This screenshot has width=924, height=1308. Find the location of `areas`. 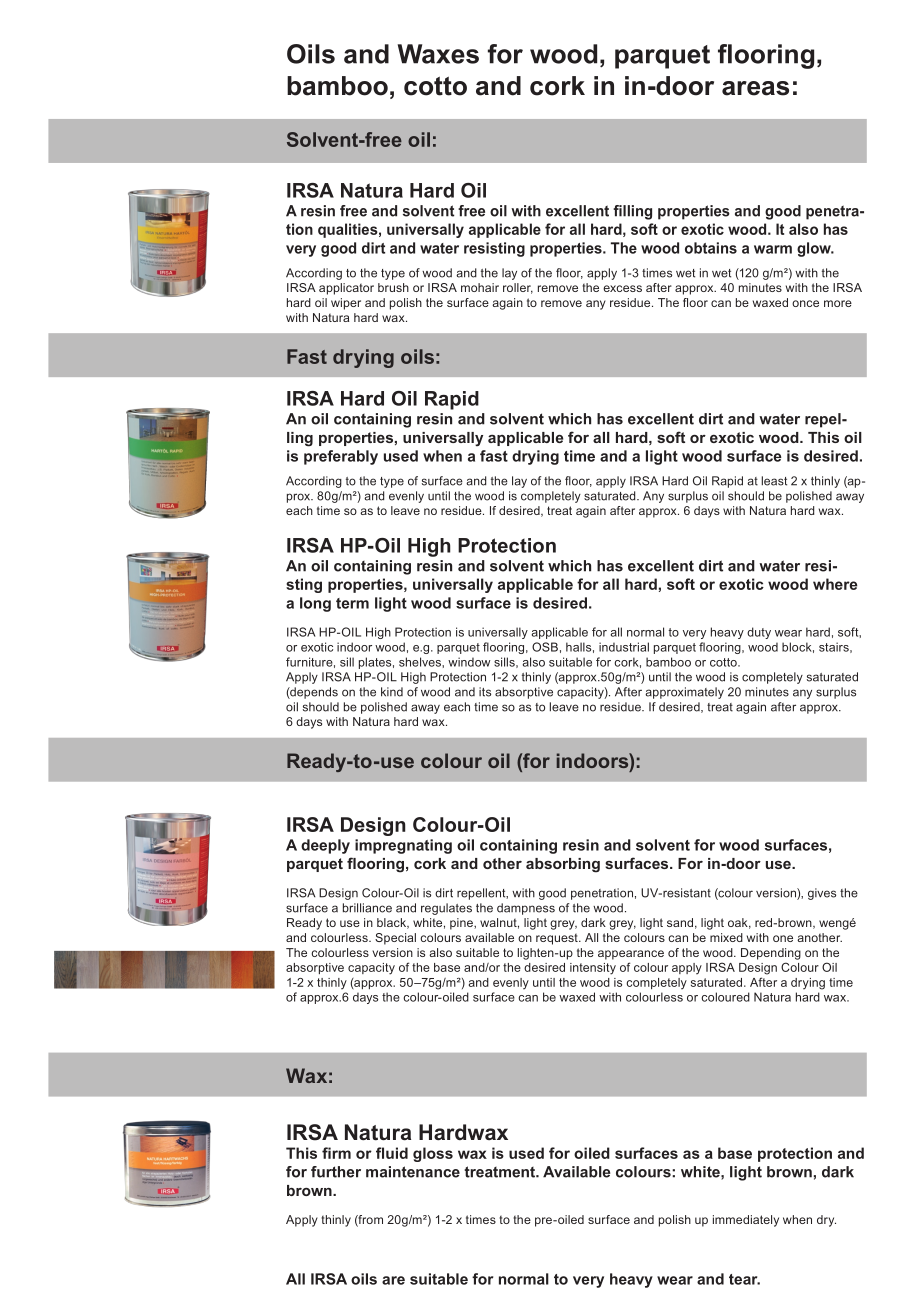

areas is located at coordinates (755, 88).
